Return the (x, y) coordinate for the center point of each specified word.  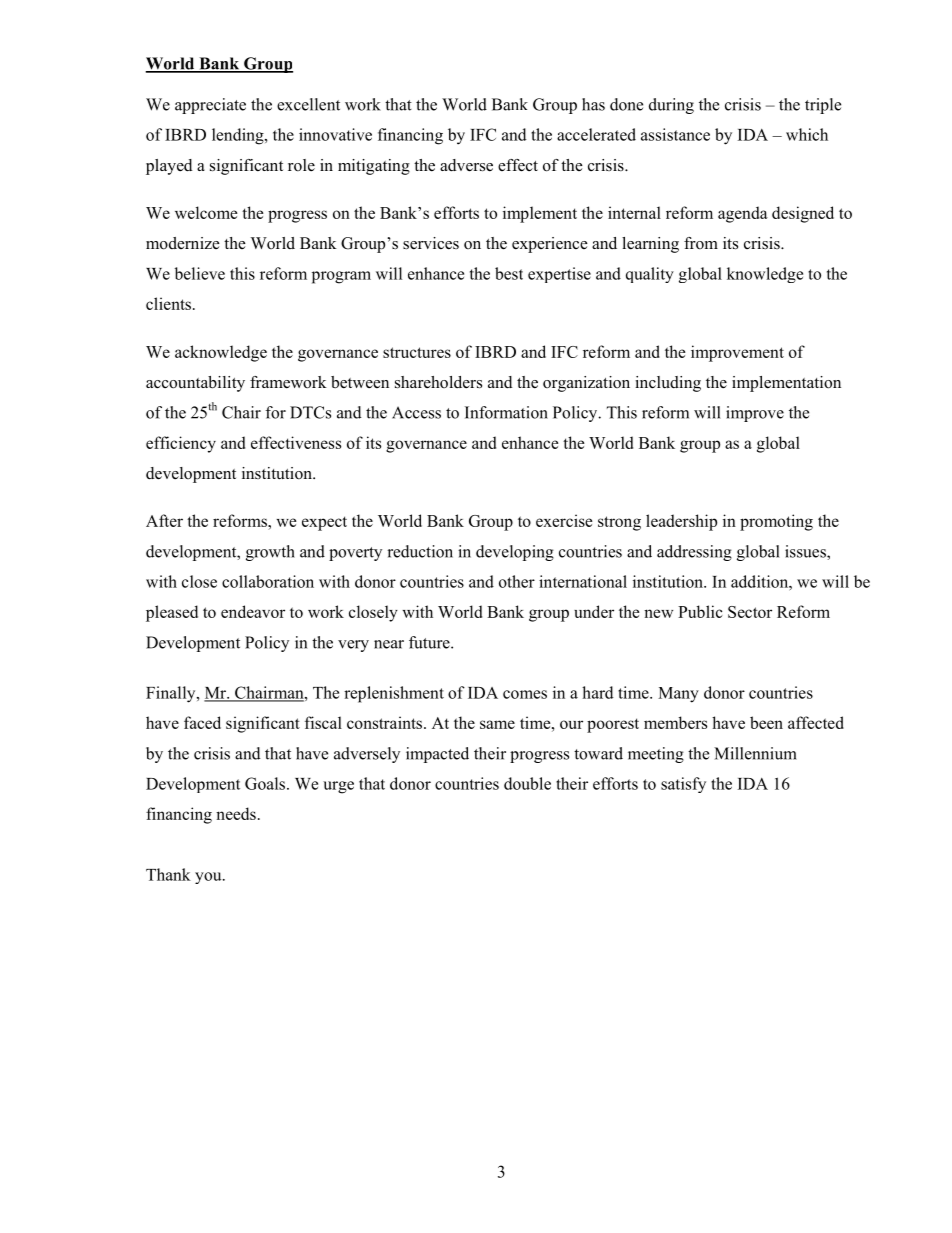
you (209, 878)
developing (515, 553)
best (509, 273)
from (701, 243)
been (766, 722)
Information (506, 412)
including (668, 384)
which (807, 134)
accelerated (596, 134)
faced (202, 722)
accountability (195, 384)
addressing (694, 553)
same (497, 724)
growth (270, 553)
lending (239, 136)
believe (200, 273)
